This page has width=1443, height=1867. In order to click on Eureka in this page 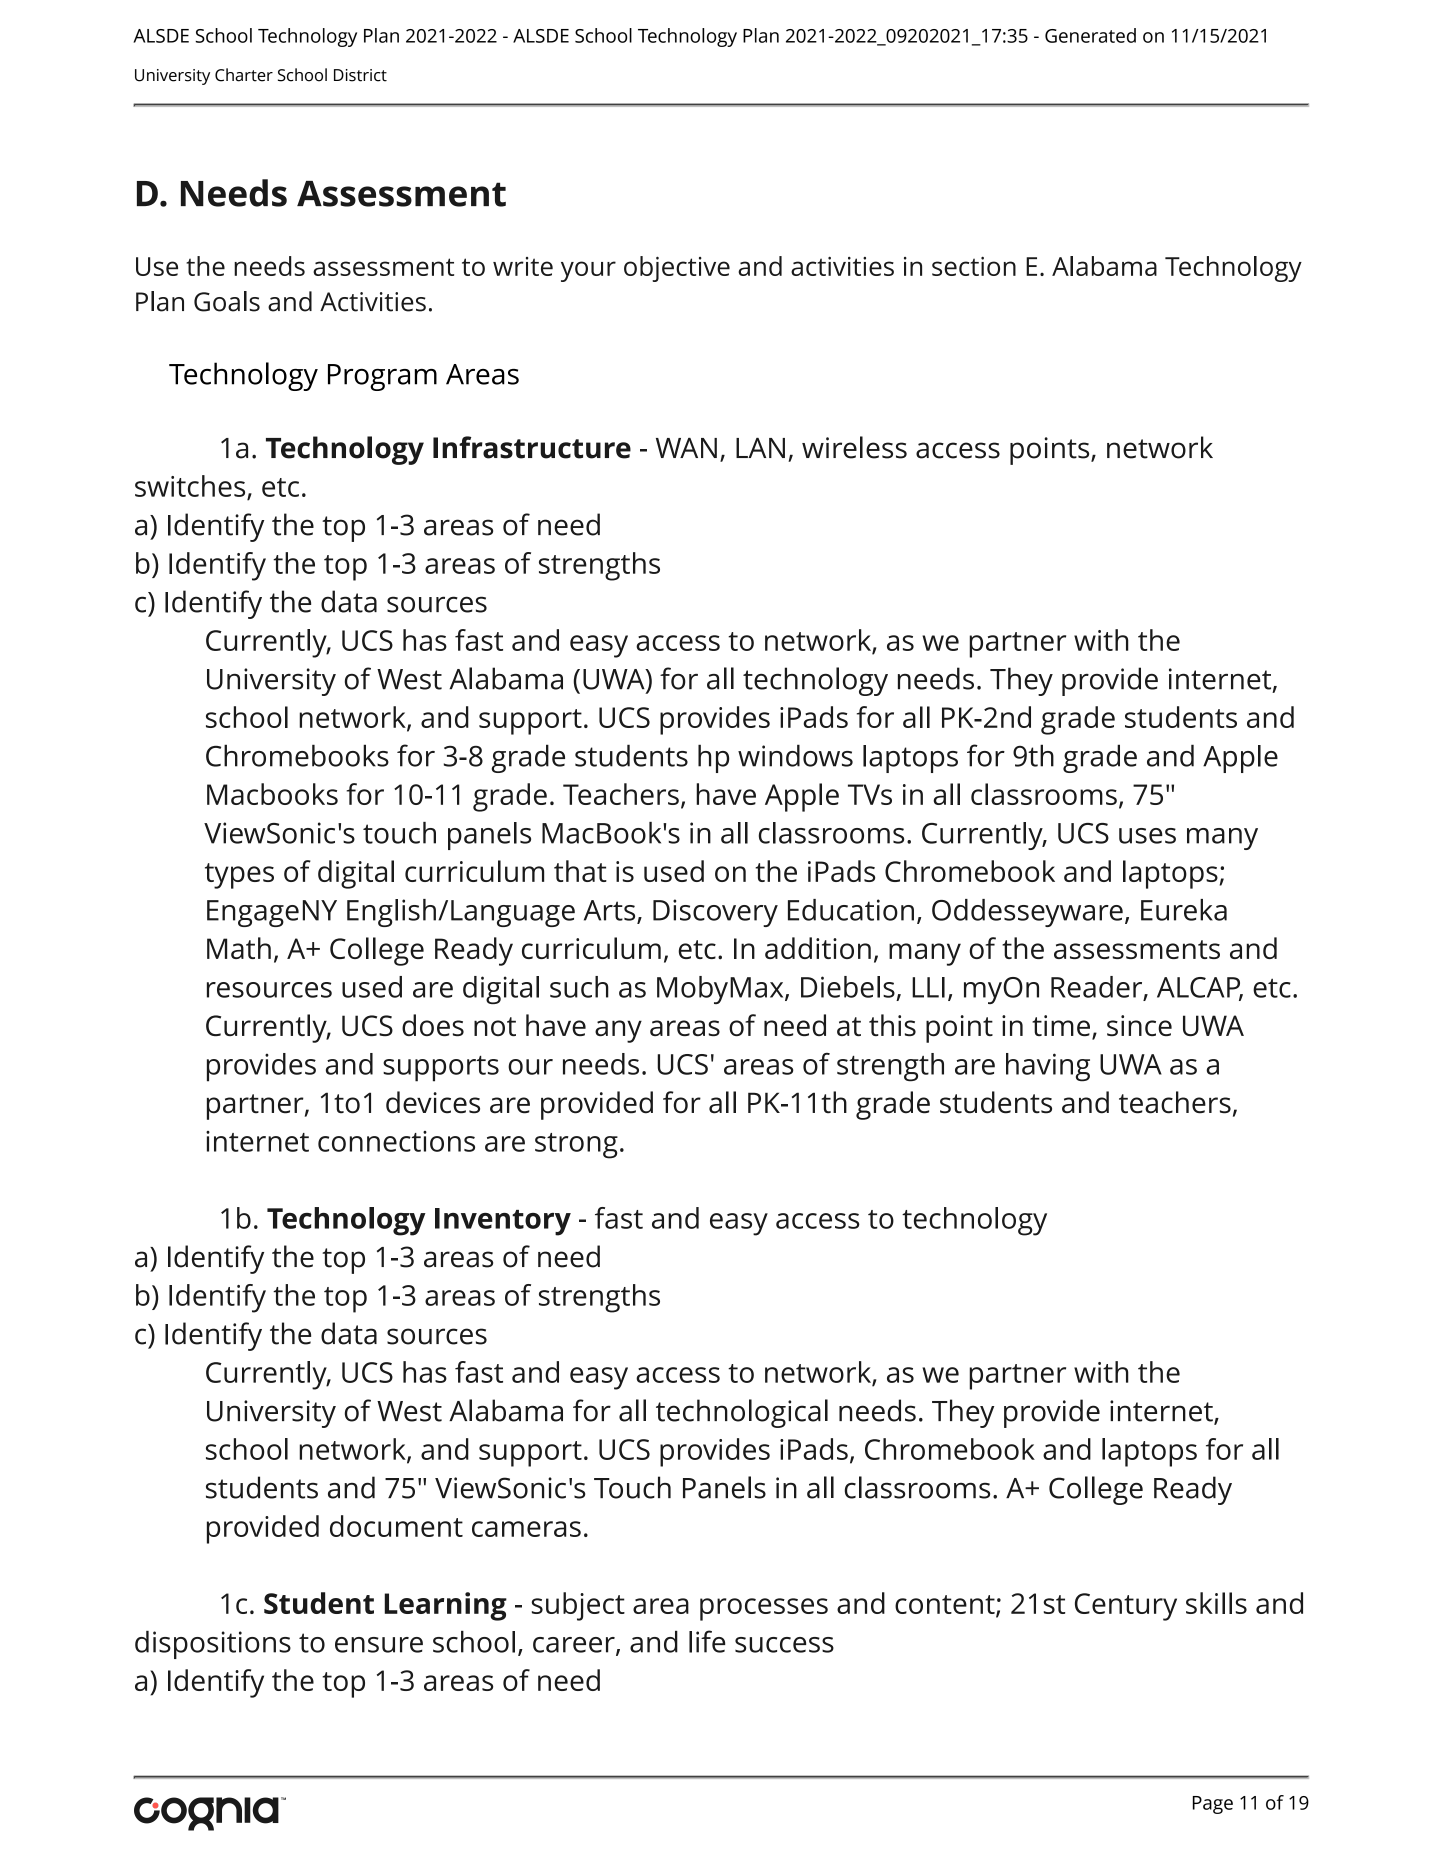, I will do `click(1184, 910)`.
